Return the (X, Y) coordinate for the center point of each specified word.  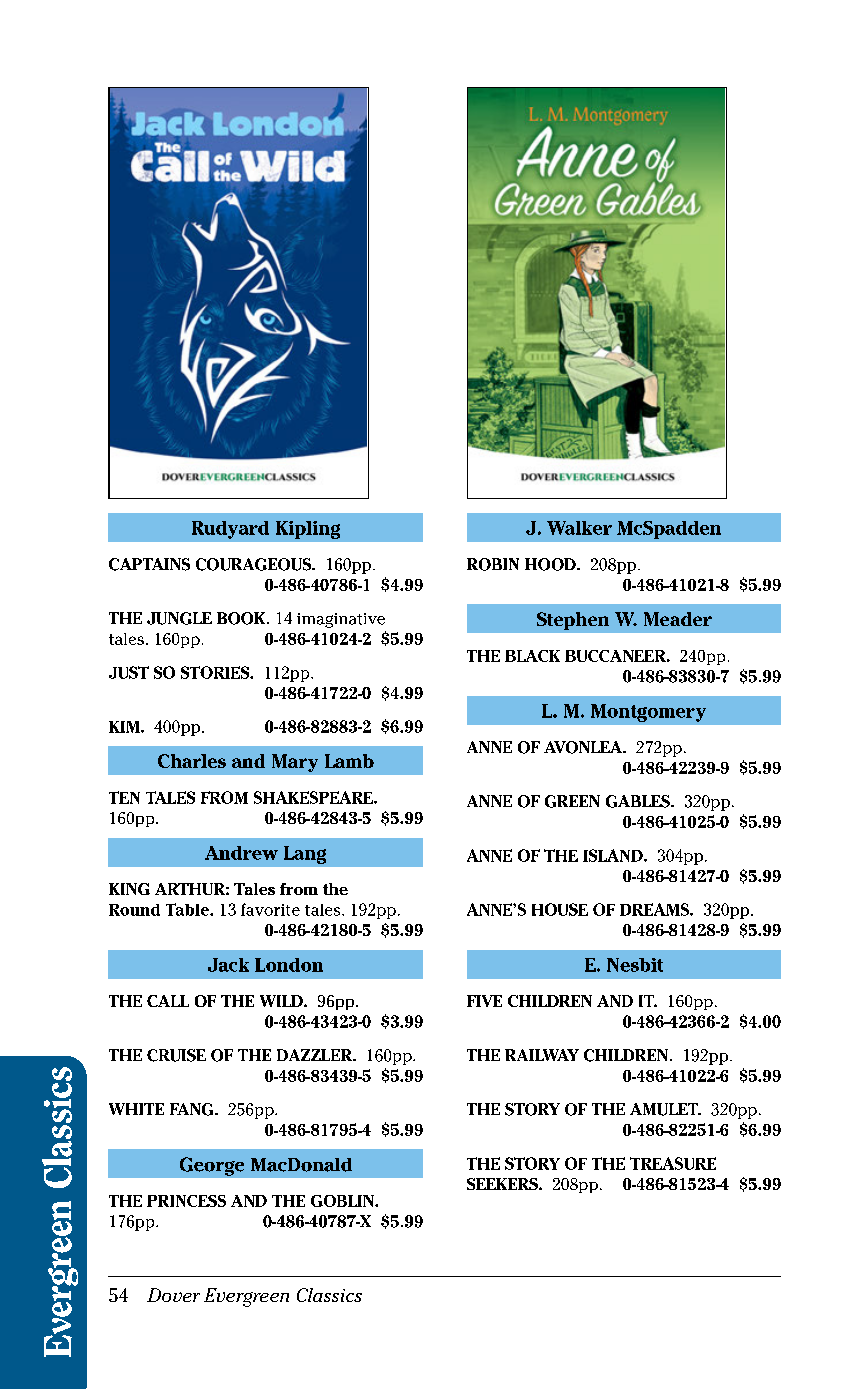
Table (188, 909)
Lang (305, 855)
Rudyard (230, 530)
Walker (579, 528)
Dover (173, 1295)
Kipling (308, 530)
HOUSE (560, 909)
